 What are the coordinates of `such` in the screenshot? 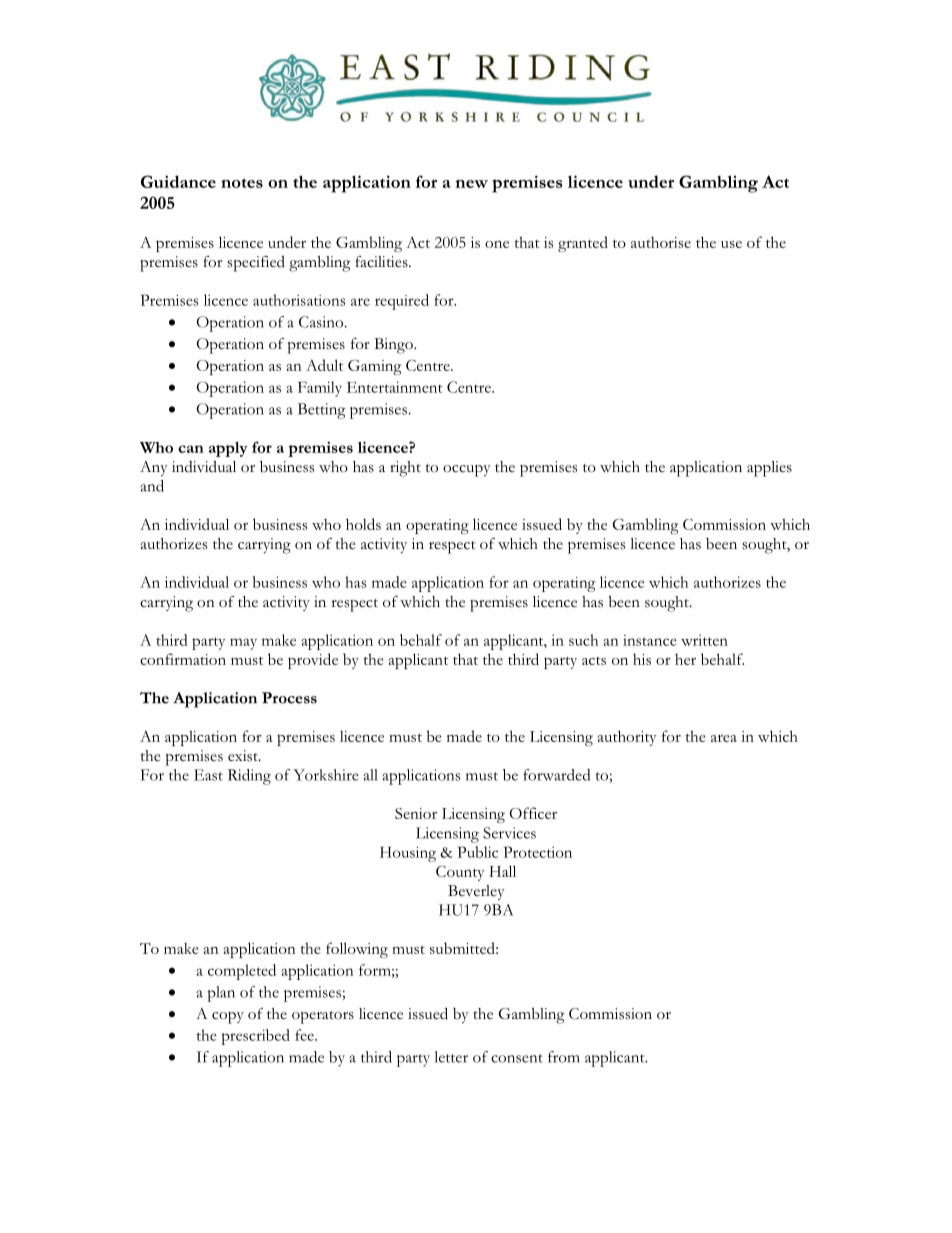 It's located at (583, 640).
